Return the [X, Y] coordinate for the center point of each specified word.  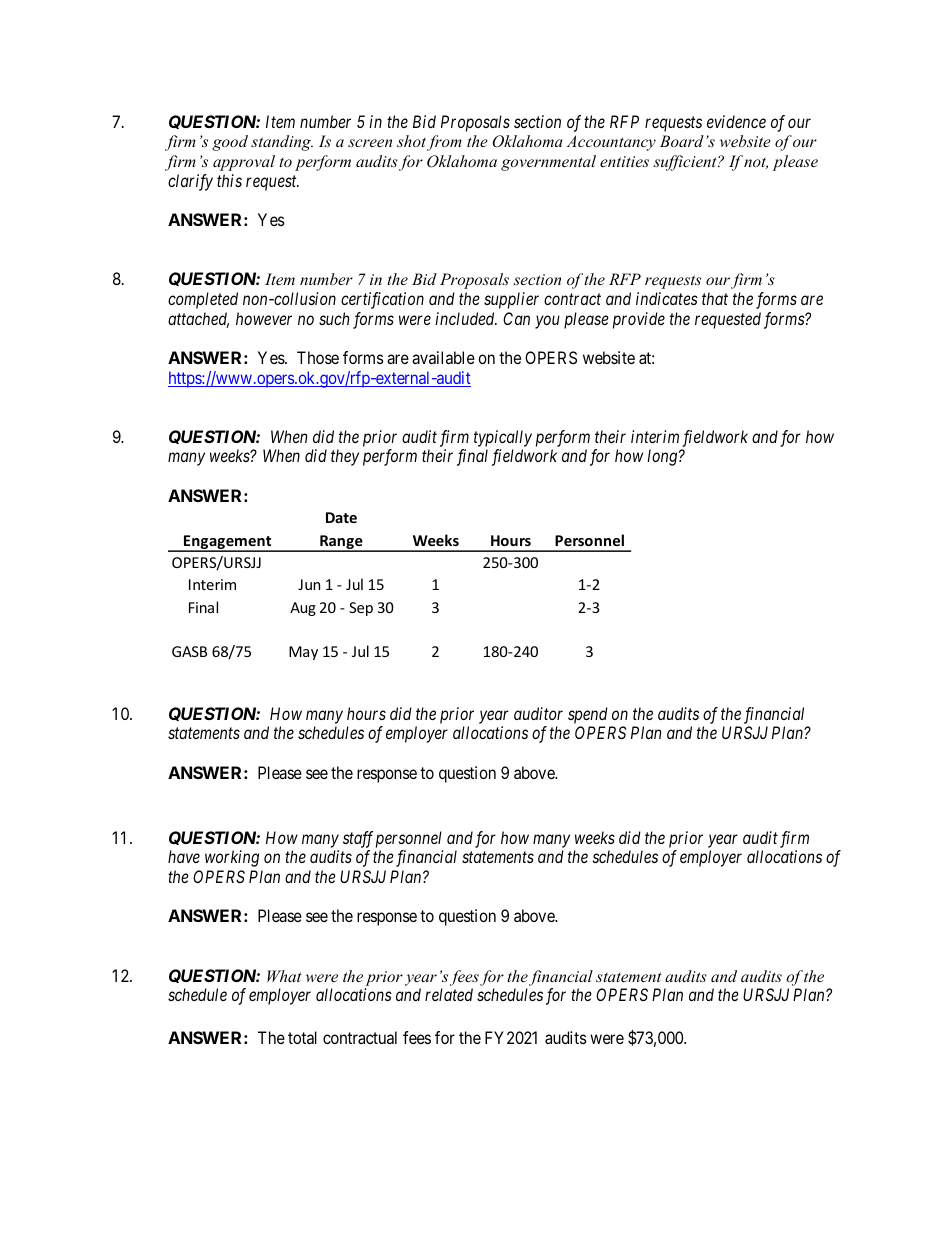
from [444, 143]
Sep [361, 609]
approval [244, 163]
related [449, 994]
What [284, 976]
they [345, 457]
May [303, 653]
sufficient [686, 163]
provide [639, 320]
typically [503, 438]
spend [588, 715]
